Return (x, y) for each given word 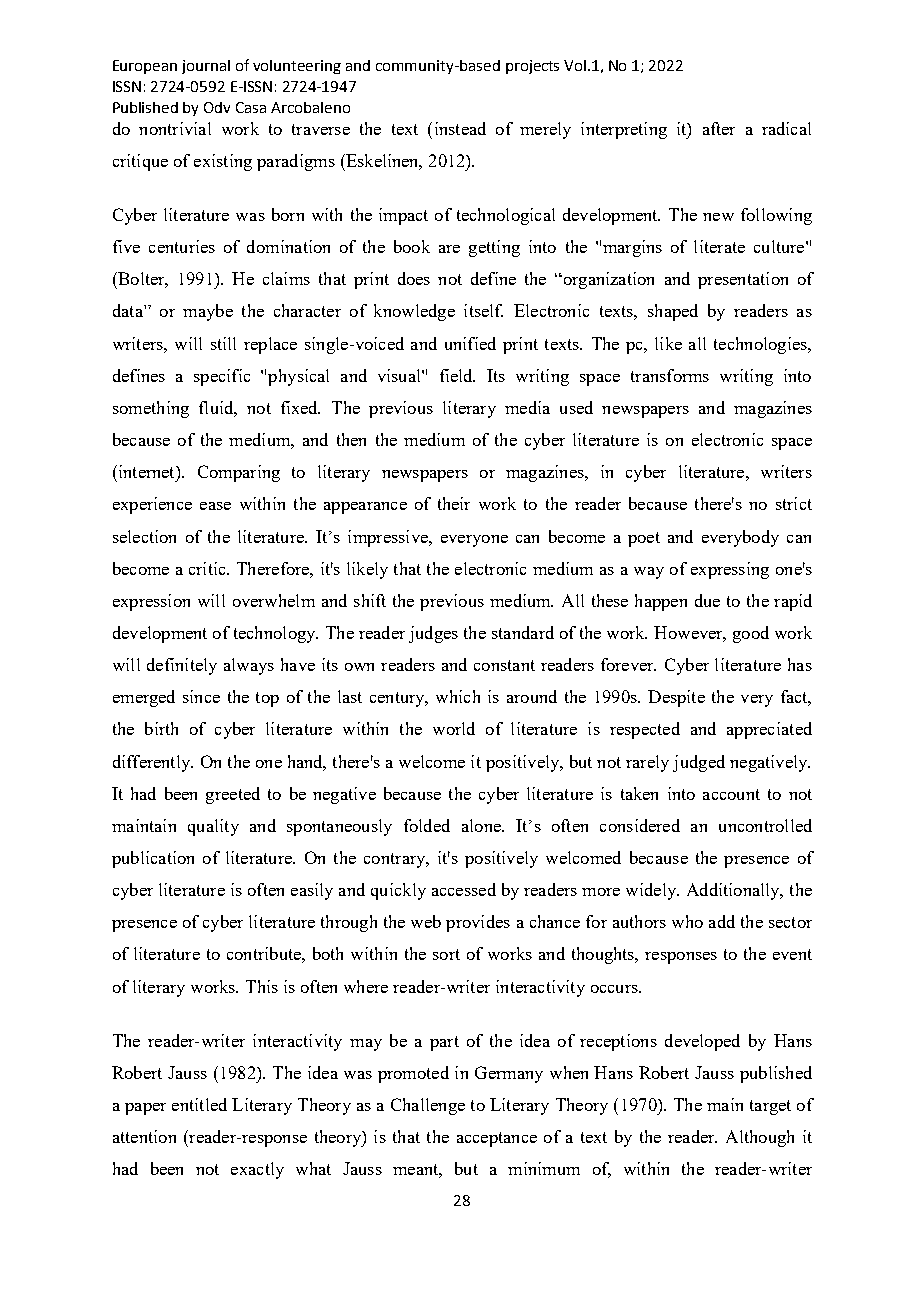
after (719, 128)
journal (206, 67)
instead (460, 128)
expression (151, 602)
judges (433, 634)
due (707, 600)
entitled (199, 1104)
